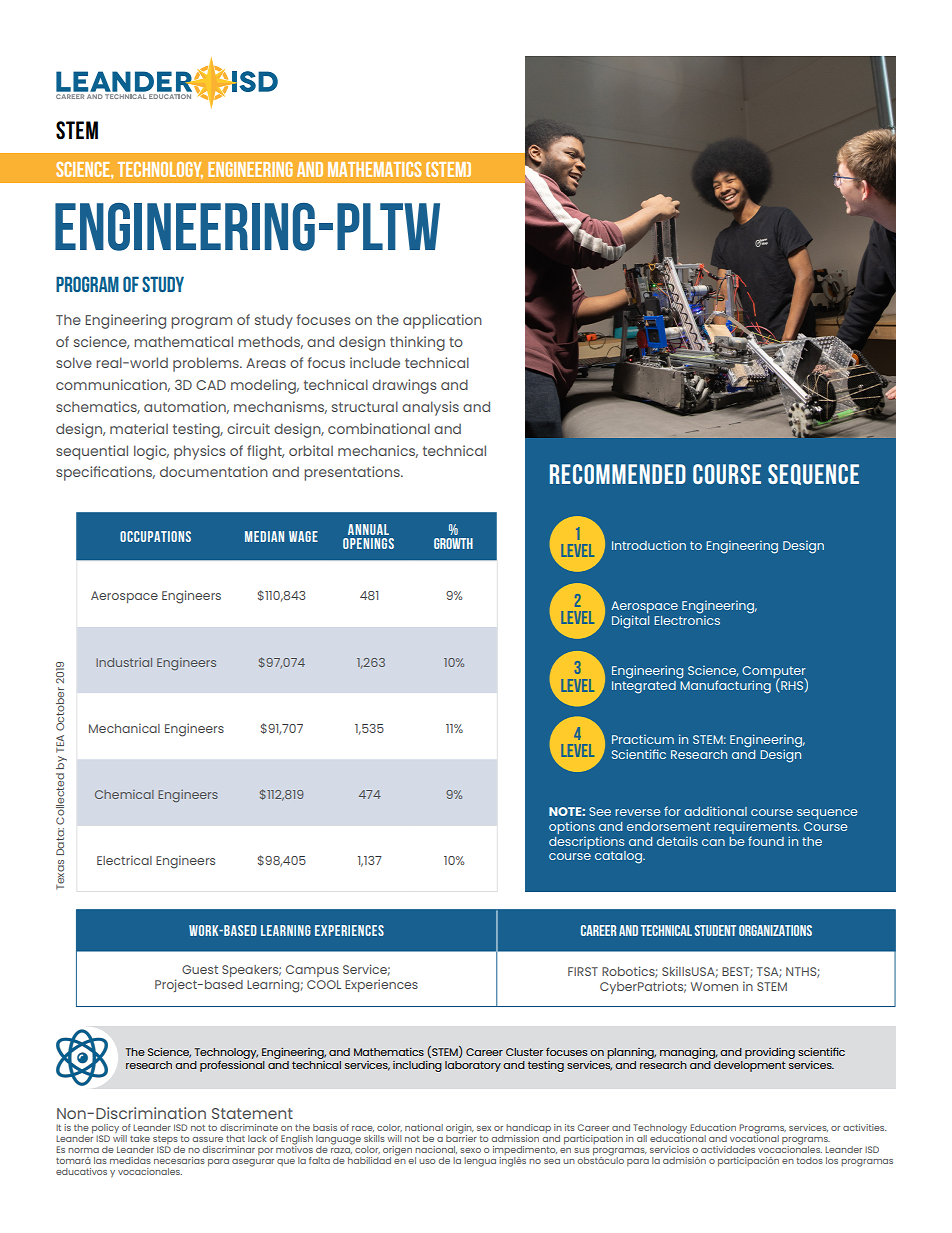 This page has width=952, height=1233. Describe the element at coordinates (766, 841) in the page. I see `found` at that location.
